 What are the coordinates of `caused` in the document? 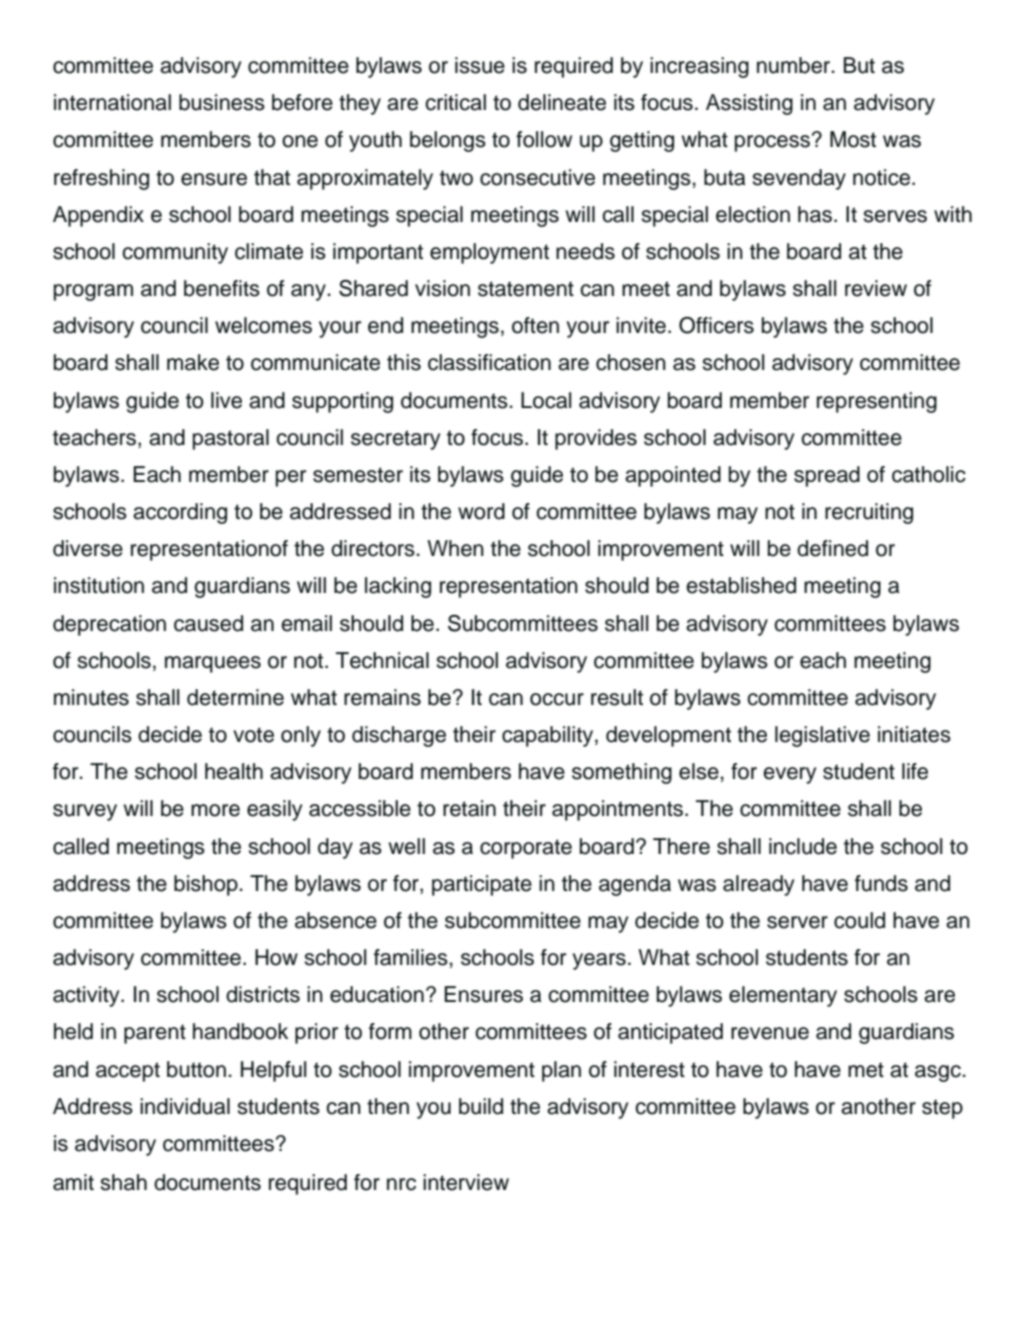 It's located at (208, 623).
